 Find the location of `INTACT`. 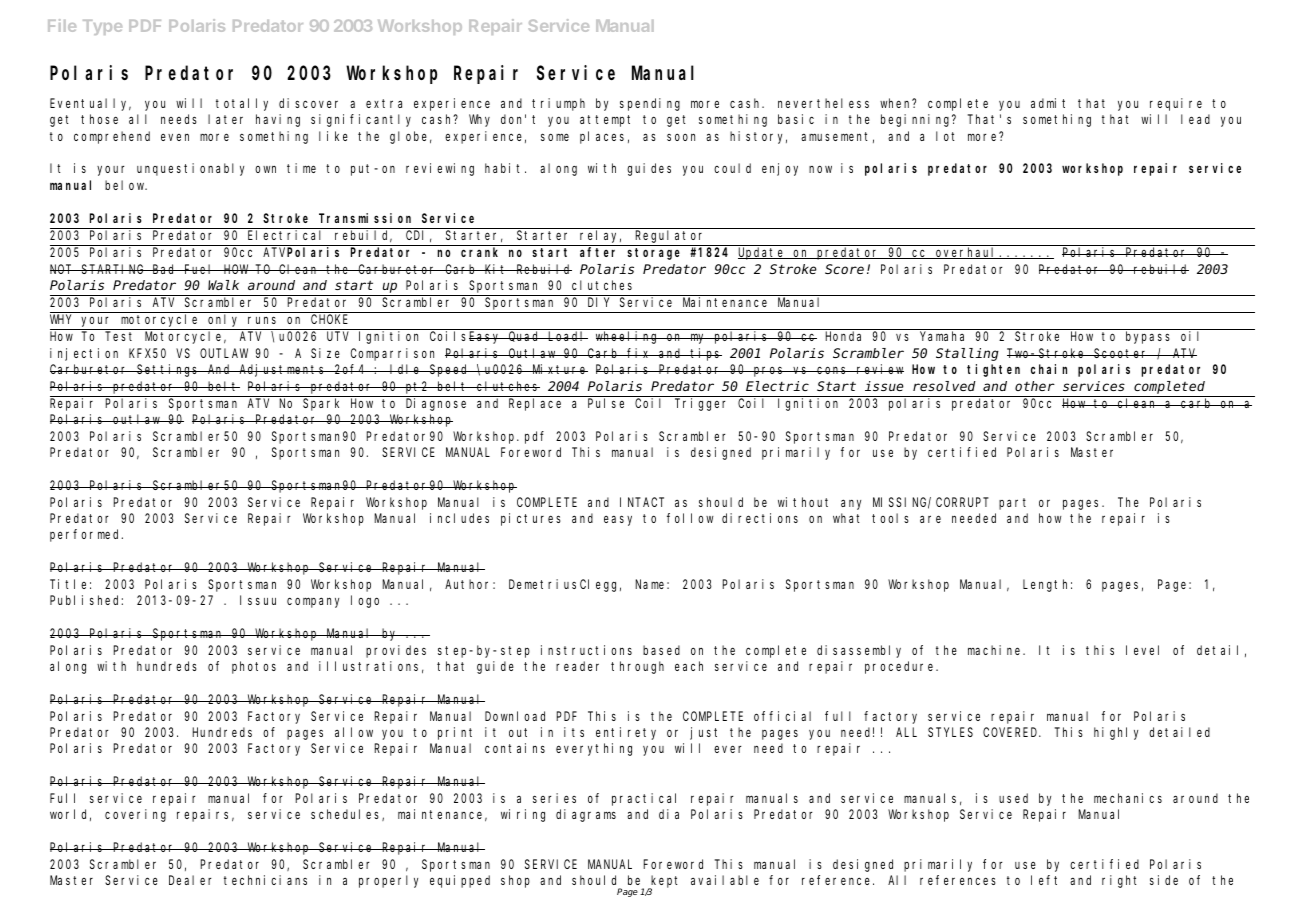

INTACT is located at coordinates (642, 502).
